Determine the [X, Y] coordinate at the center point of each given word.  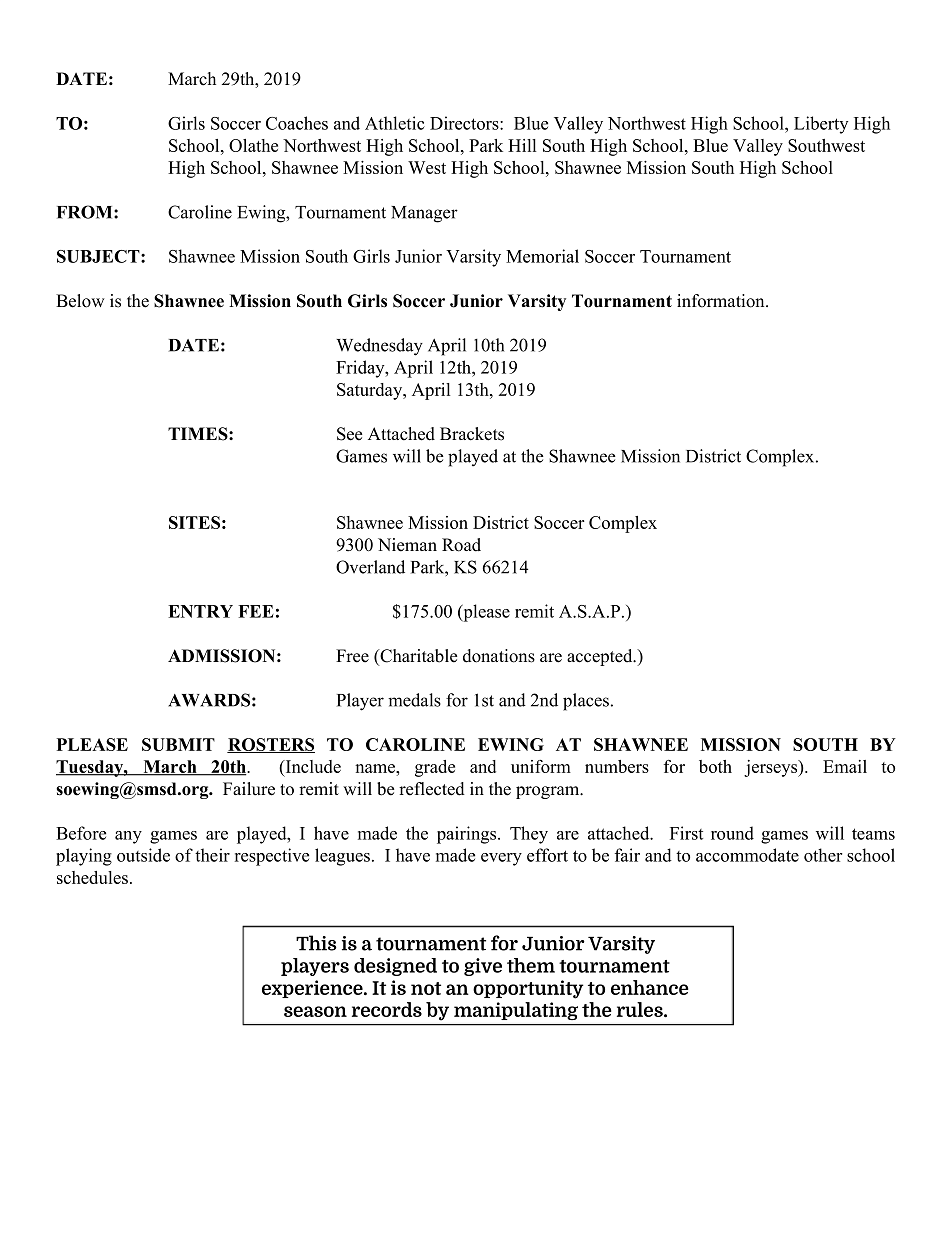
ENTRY [200, 611]
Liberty [821, 125]
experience [313, 989]
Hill [522, 145]
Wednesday [379, 347]
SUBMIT [178, 744]
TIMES [199, 434]
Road [461, 545]
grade [435, 768]
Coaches [297, 123]
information [722, 301]
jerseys [772, 768]
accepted [601, 657]
